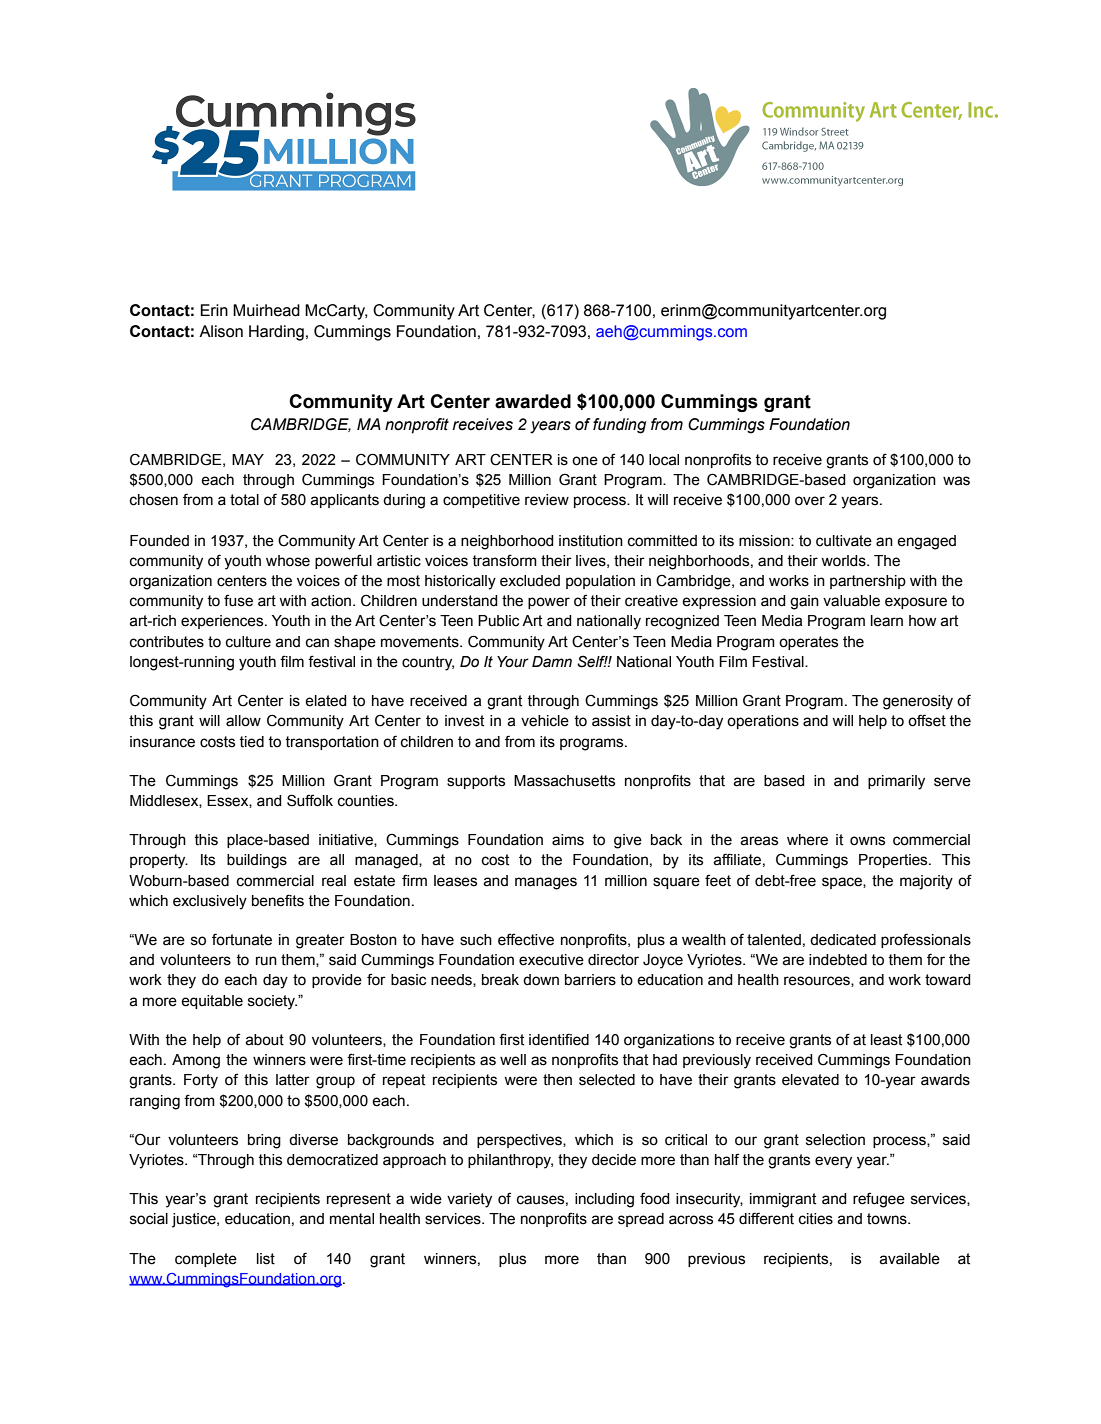  I want to click on including, so click(604, 1200).
